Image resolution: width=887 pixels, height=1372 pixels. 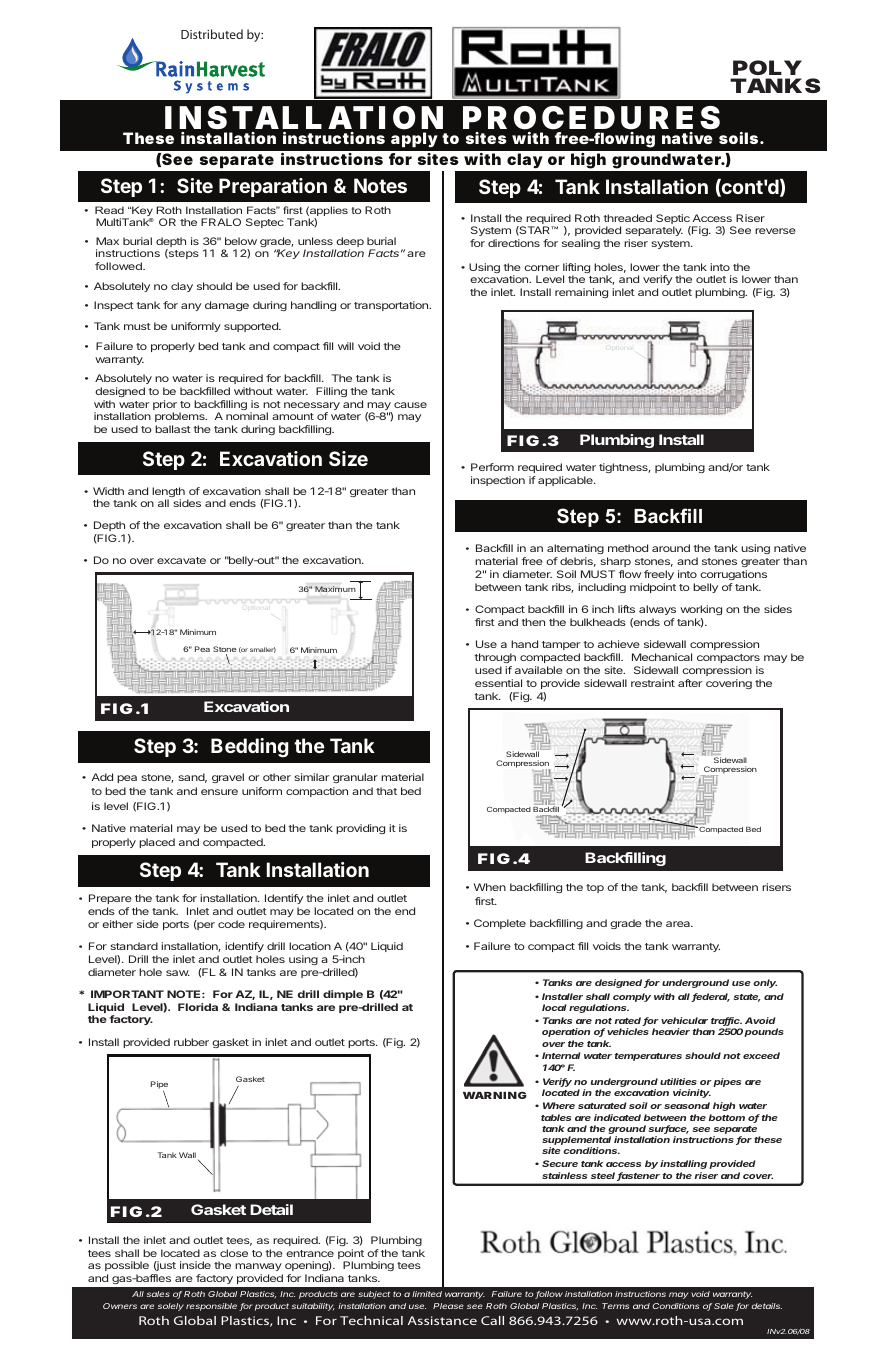 I want to click on excavate, so click(x=181, y=560).
